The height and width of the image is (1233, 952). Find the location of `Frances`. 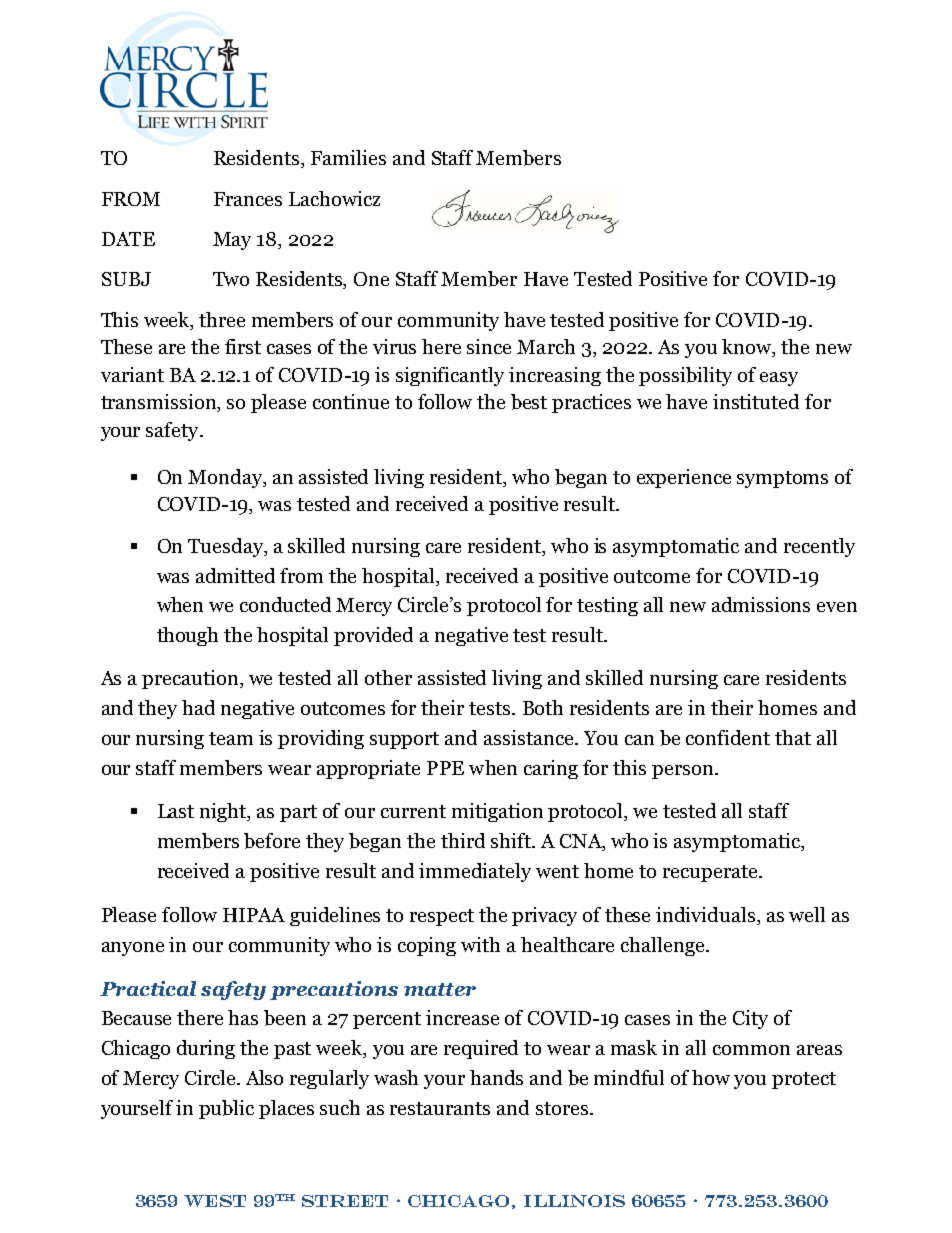

Frances is located at coordinates (248, 199).
